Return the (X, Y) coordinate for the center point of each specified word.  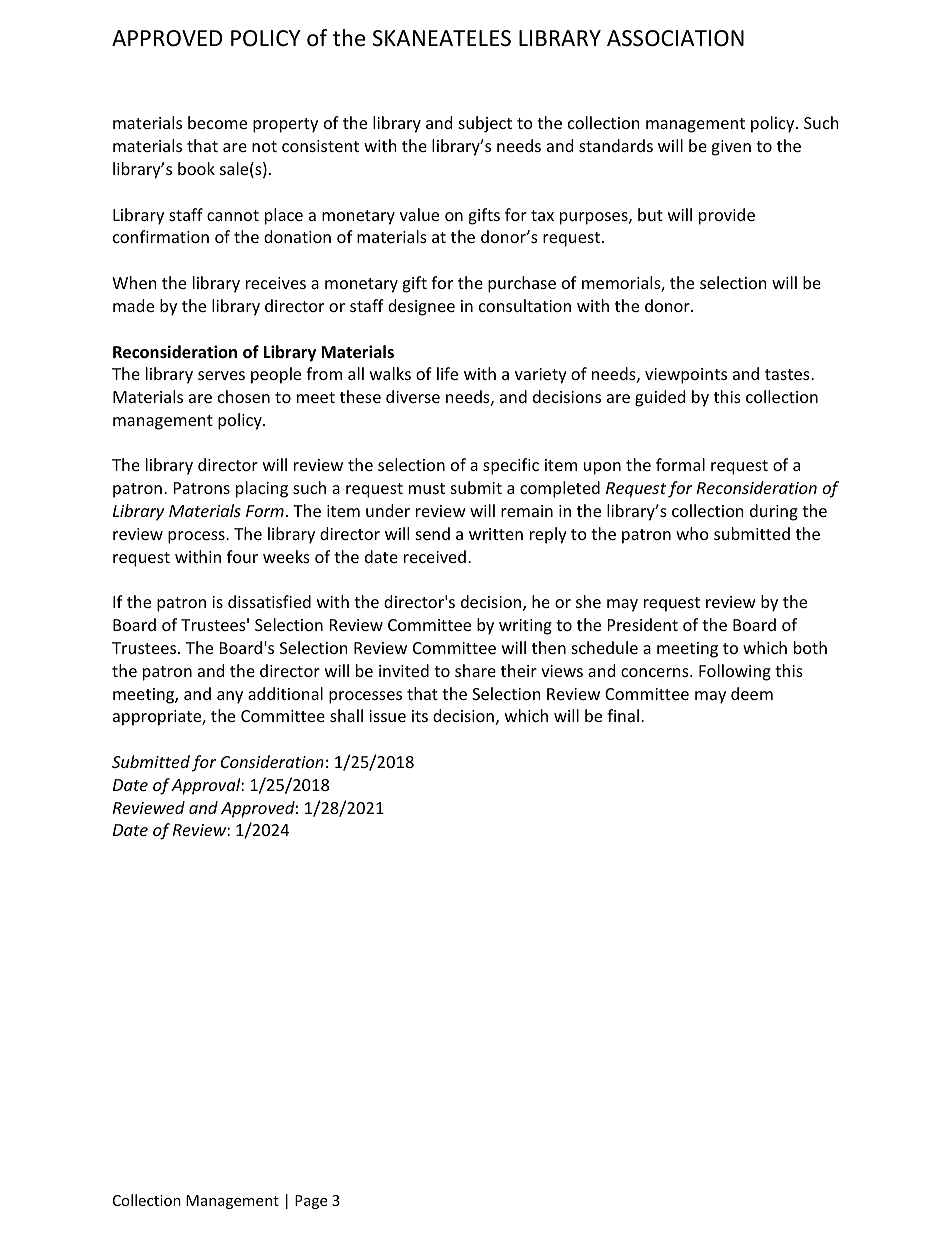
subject (485, 124)
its (420, 716)
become (217, 122)
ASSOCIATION (675, 38)
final (623, 715)
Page (311, 1202)
